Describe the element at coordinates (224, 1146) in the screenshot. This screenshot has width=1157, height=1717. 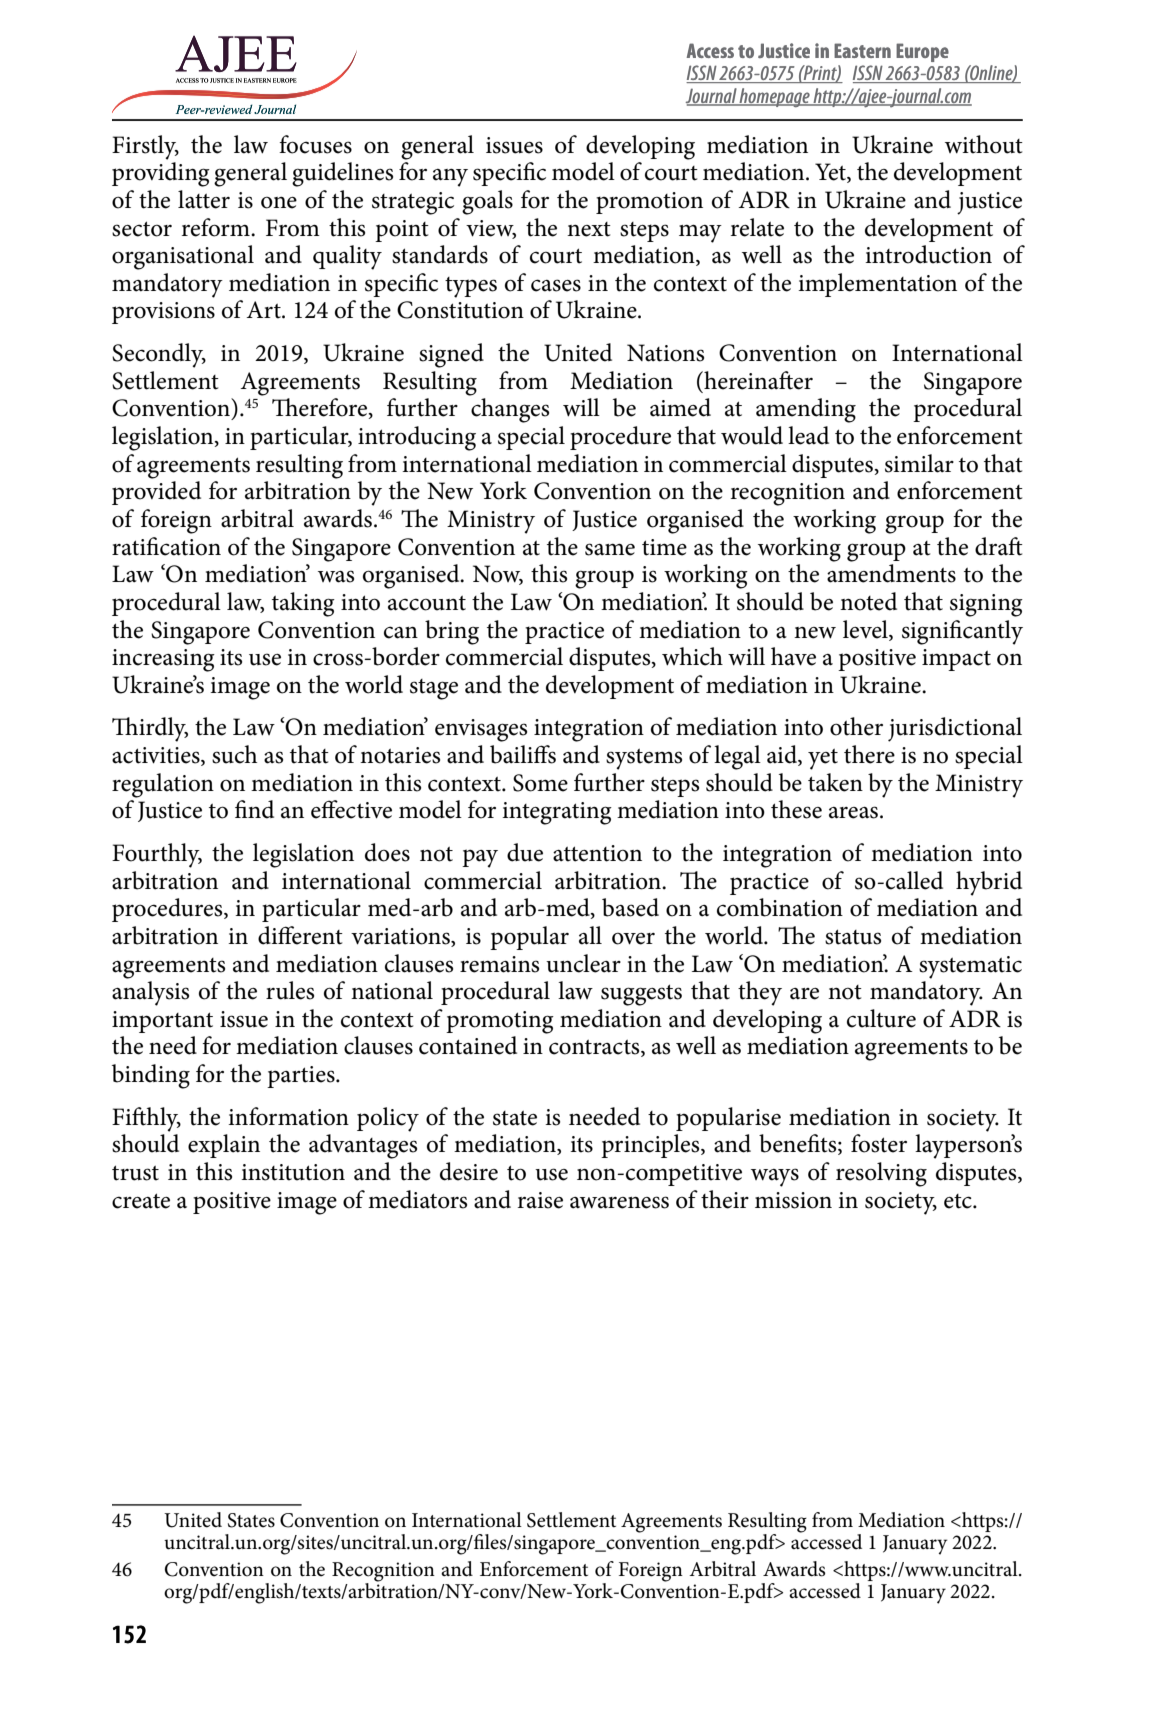
I see `explain` at that location.
